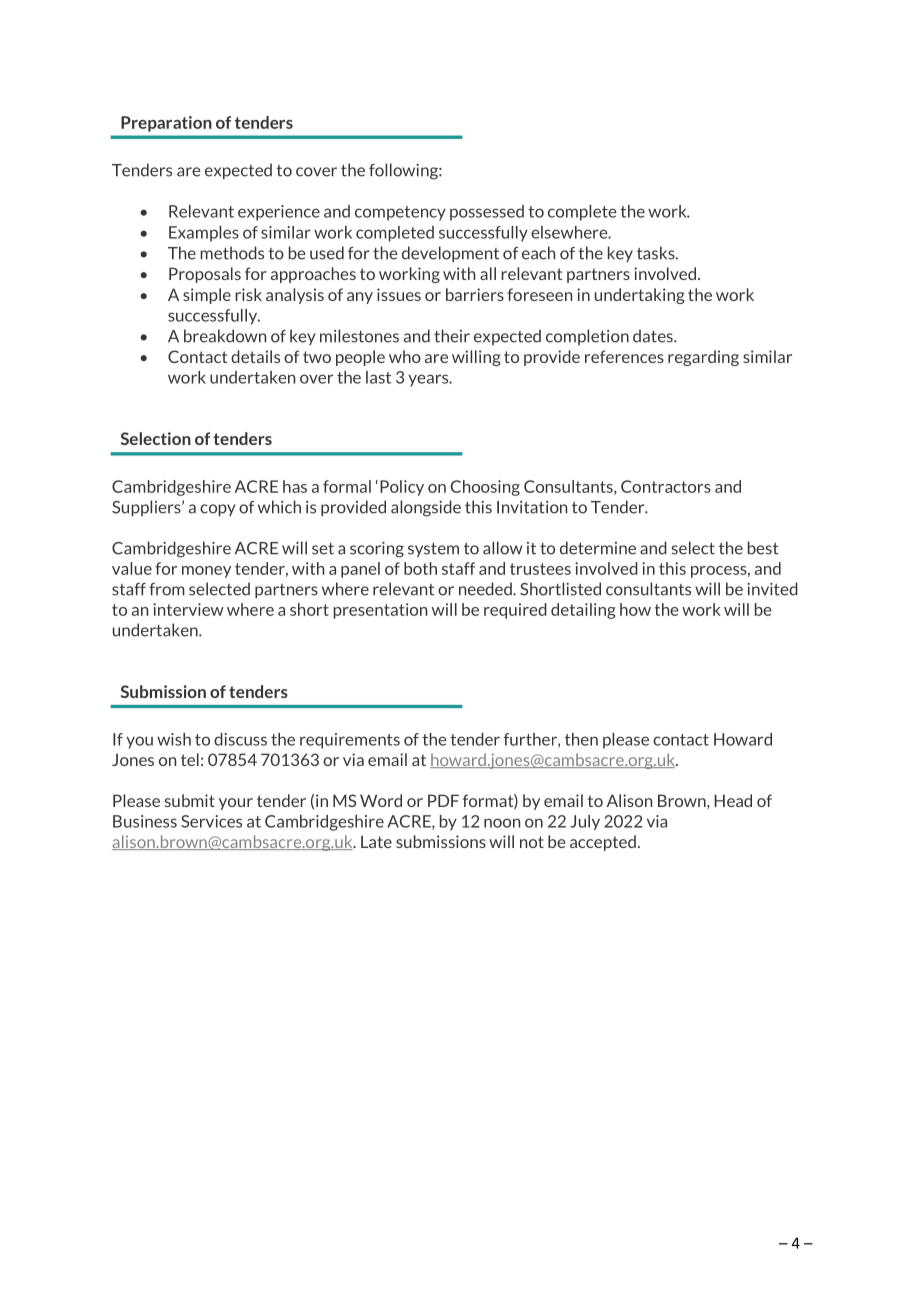  What do you see at coordinates (654, 336) in the page?
I see `dates` at bounding box center [654, 336].
